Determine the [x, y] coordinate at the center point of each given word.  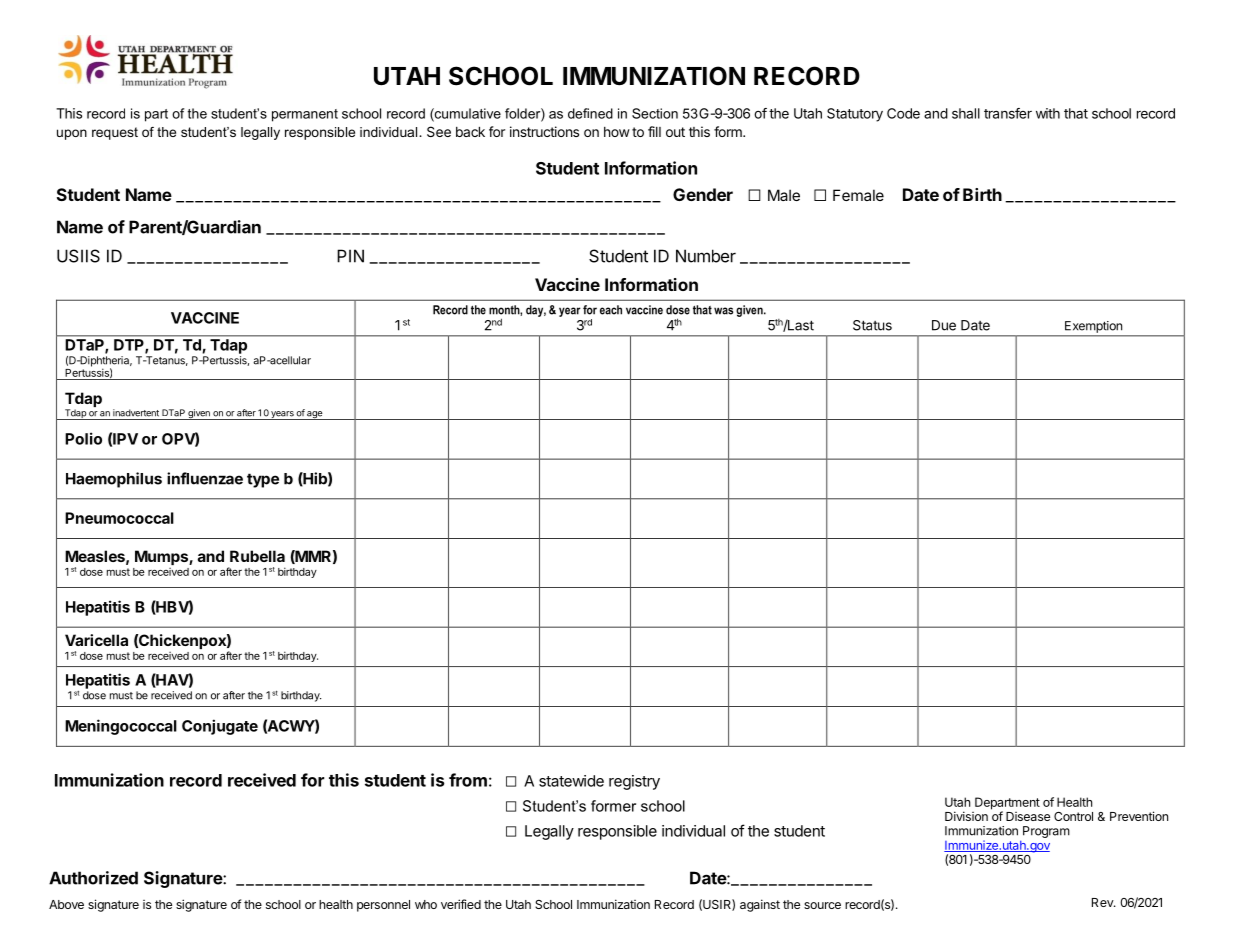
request [115, 133]
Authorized [93, 878]
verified [461, 904]
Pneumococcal [119, 518]
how [617, 132]
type [263, 480]
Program [1046, 832]
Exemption [1093, 327]
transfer [1008, 113]
